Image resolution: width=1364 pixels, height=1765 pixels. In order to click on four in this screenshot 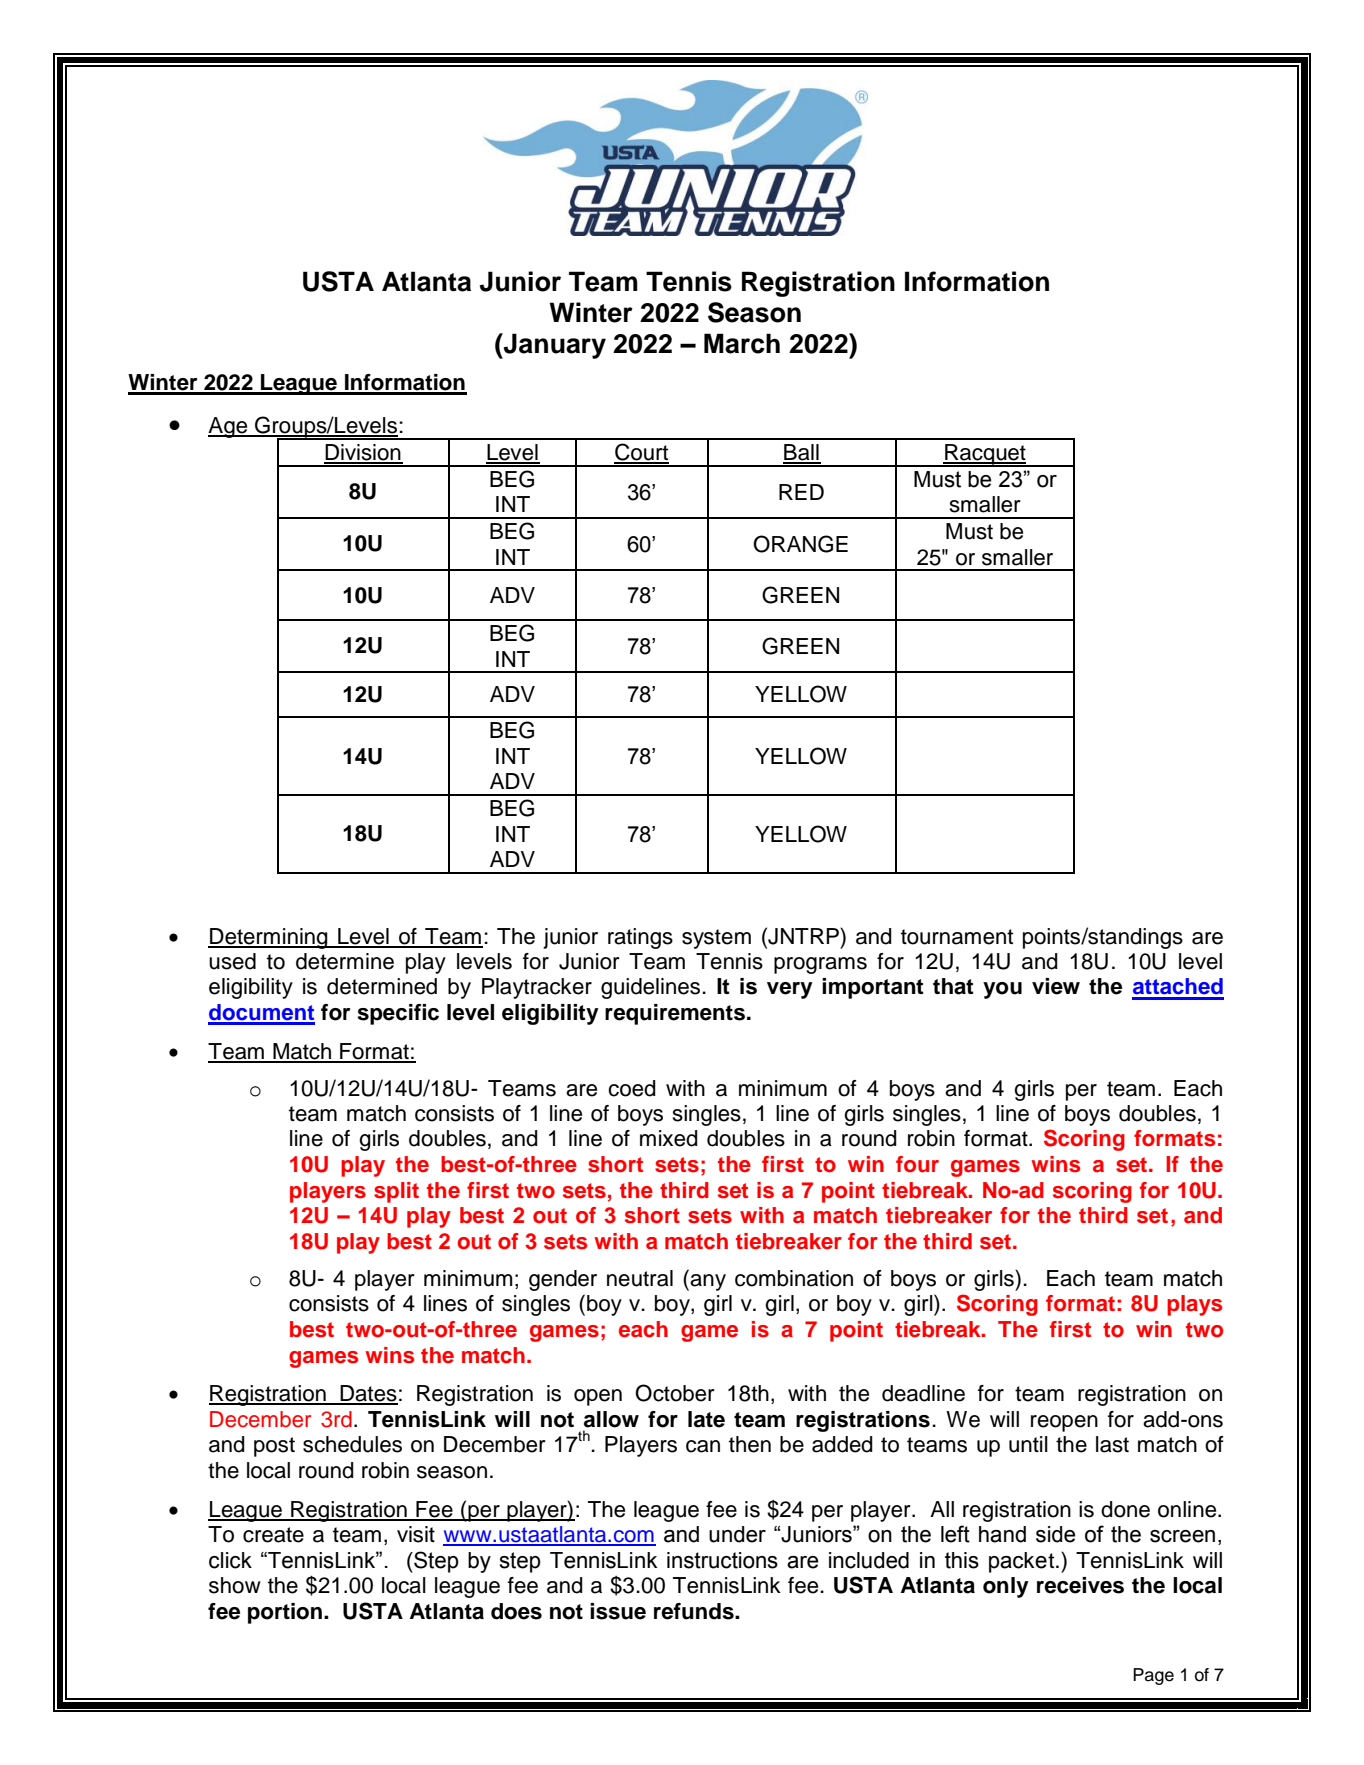, I will do `click(917, 1164)`.
